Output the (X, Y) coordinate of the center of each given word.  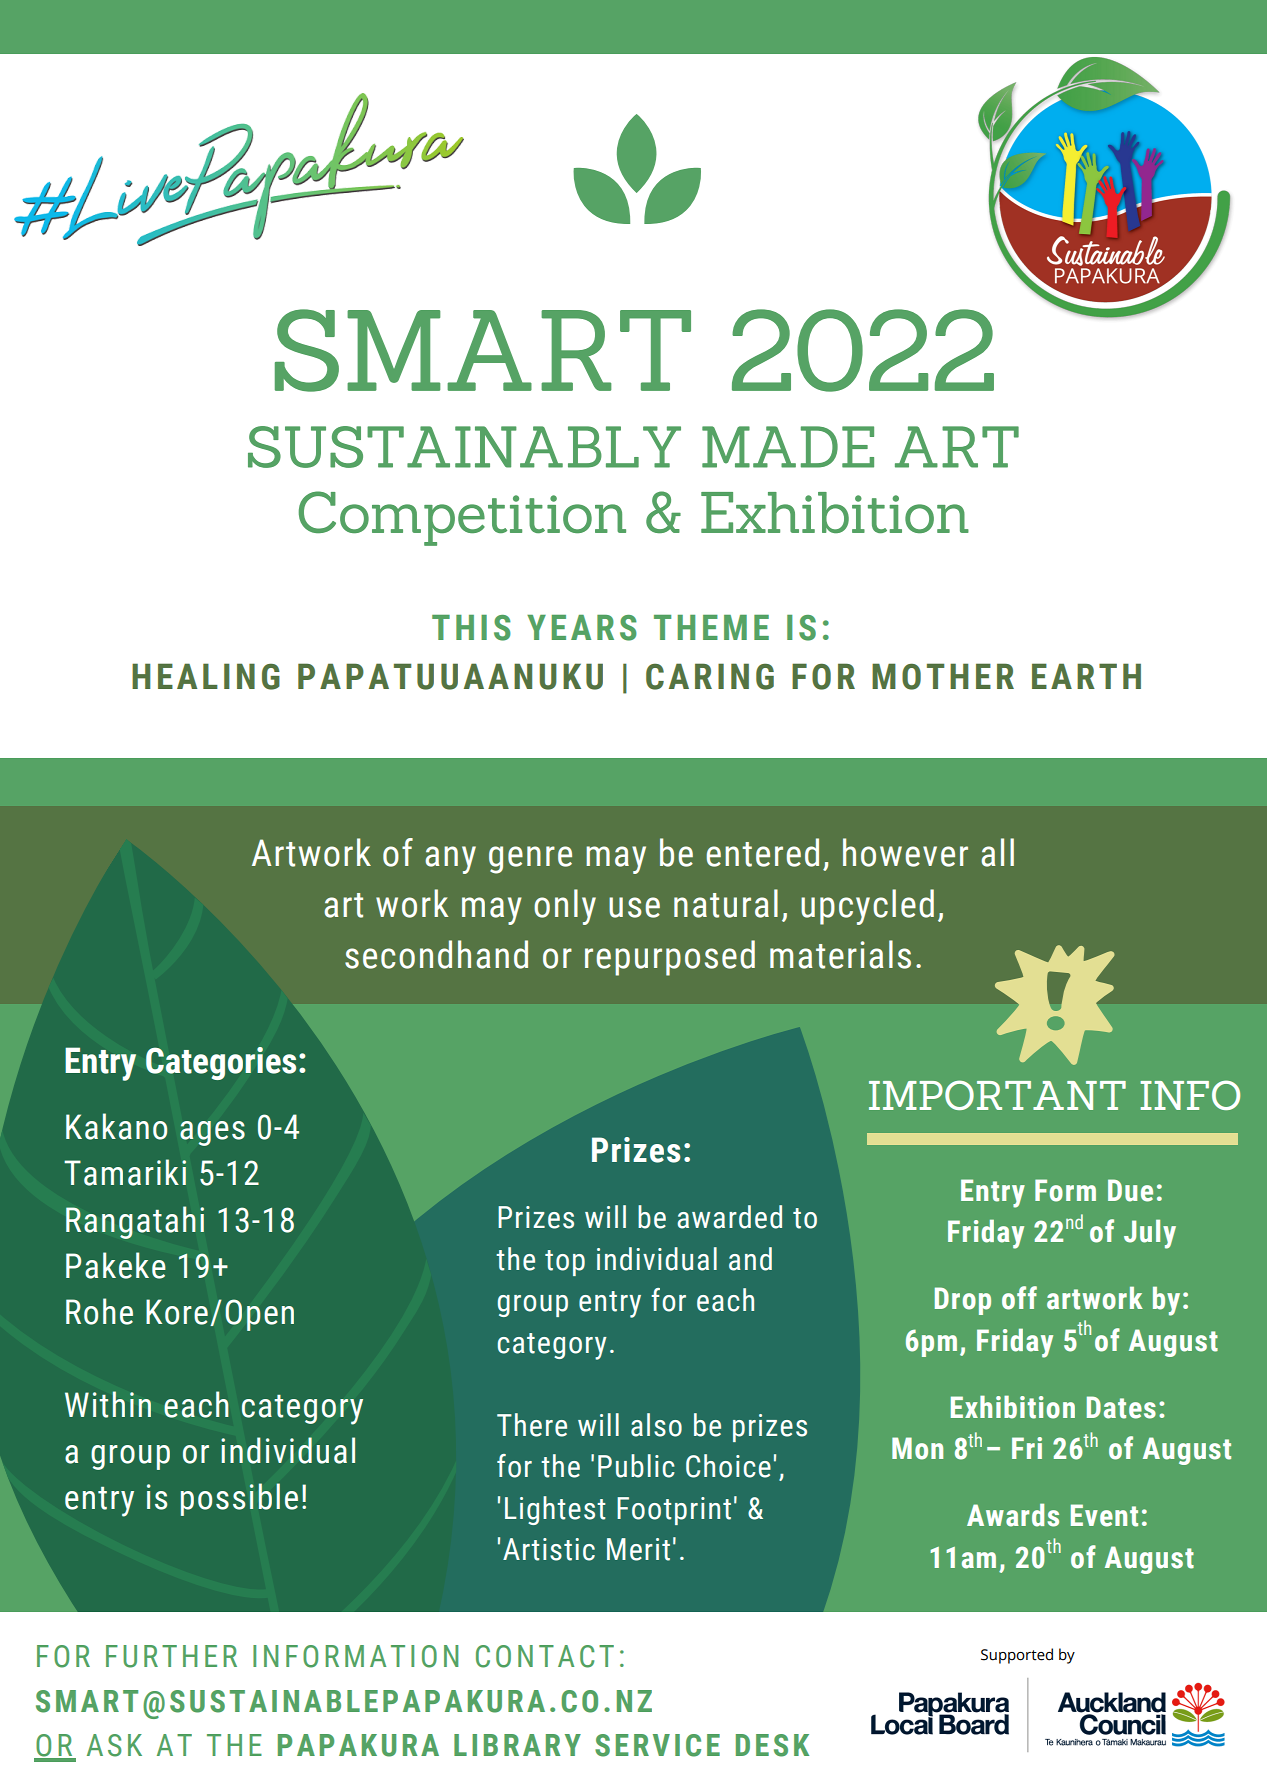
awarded (729, 1217)
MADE (788, 447)
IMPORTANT (997, 1095)
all (997, 852)
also (656, 1425)
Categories (221, 1063)
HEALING (206, 676)
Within (108, 1404)
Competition (462, 518)
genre (530, 860)
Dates (1121, 1407)
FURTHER (171, 1656)
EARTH (1086, 676)
